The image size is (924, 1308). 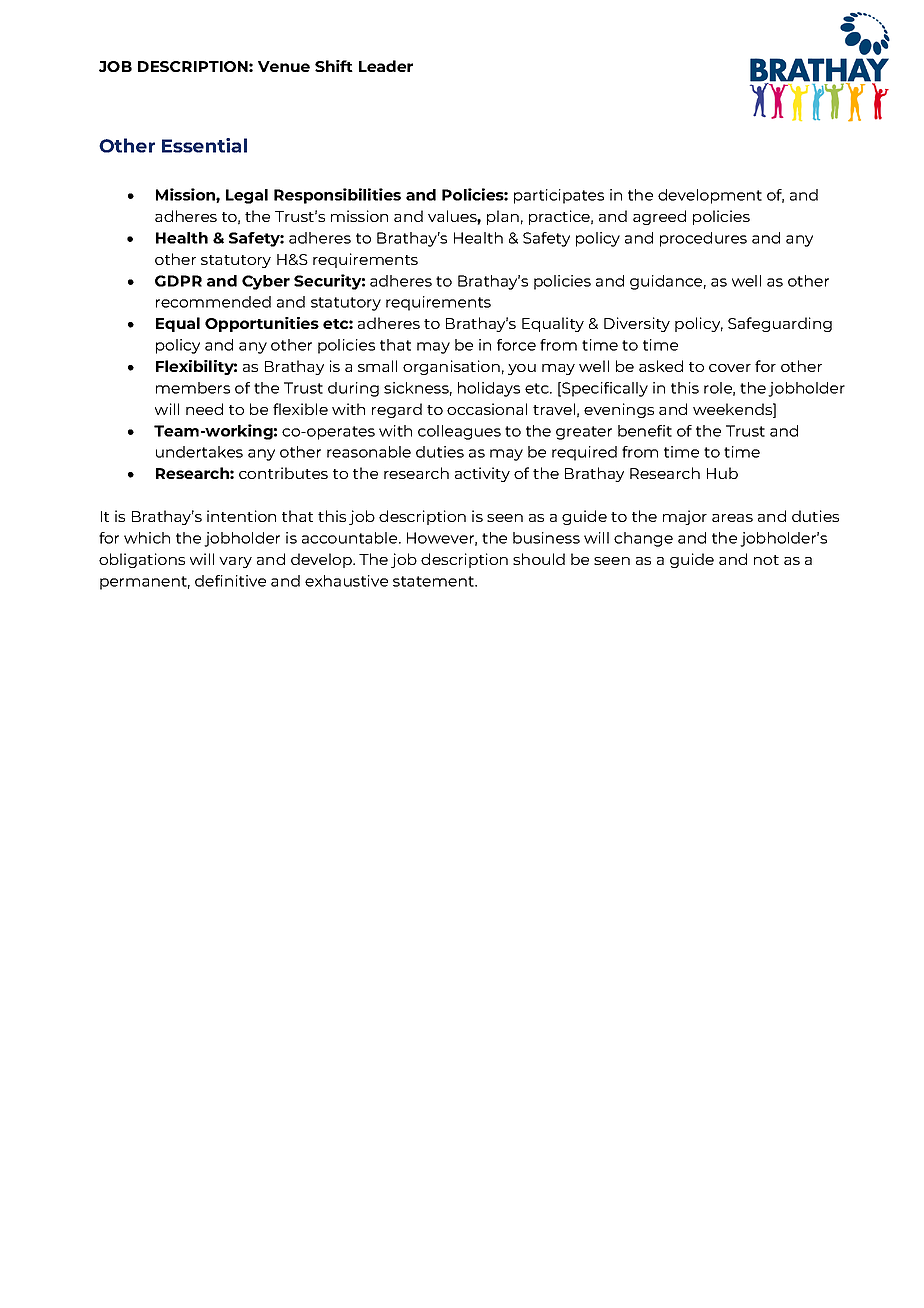 I want to click on undertakes, so click(x=199, y=452).
